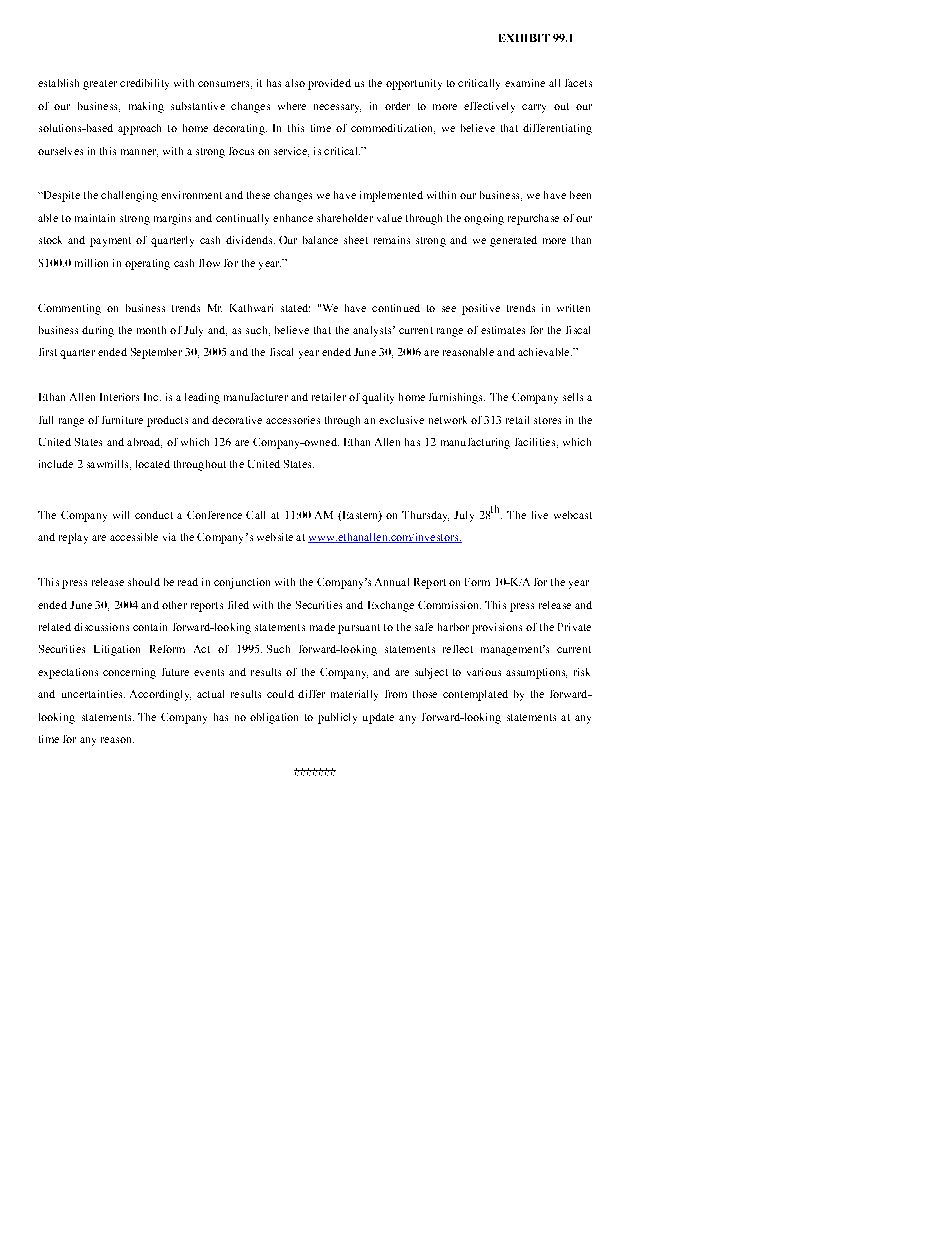 The image size is (952, 1233). What do you see at coordinates (100, 85) in the document?
I see `greater` at bounding box center [100, 85].
